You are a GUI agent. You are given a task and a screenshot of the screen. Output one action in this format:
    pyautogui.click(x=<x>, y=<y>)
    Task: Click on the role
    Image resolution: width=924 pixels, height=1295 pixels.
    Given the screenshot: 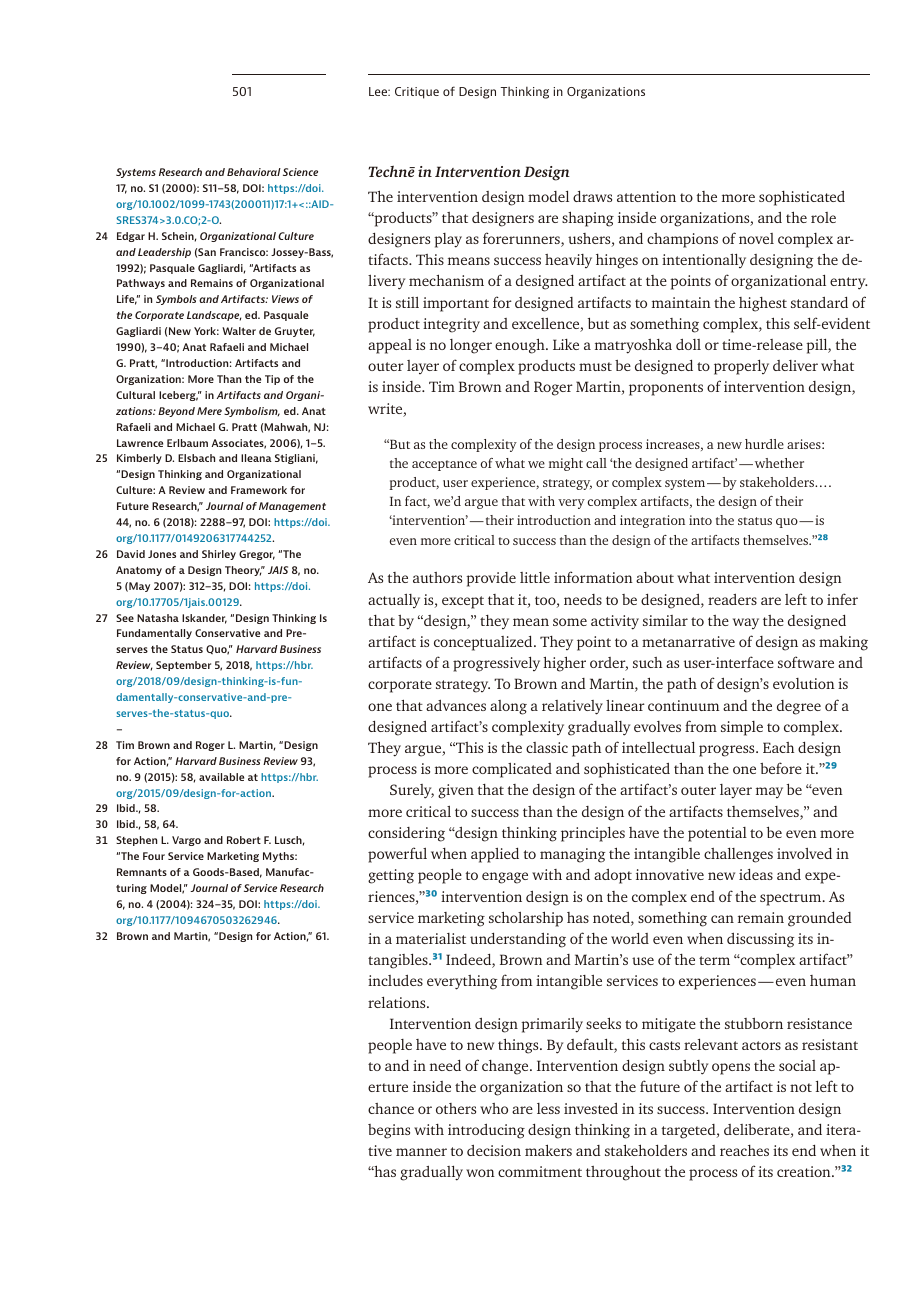 What is the action you would take?
    pyautogui.click(x=823, y=217)
